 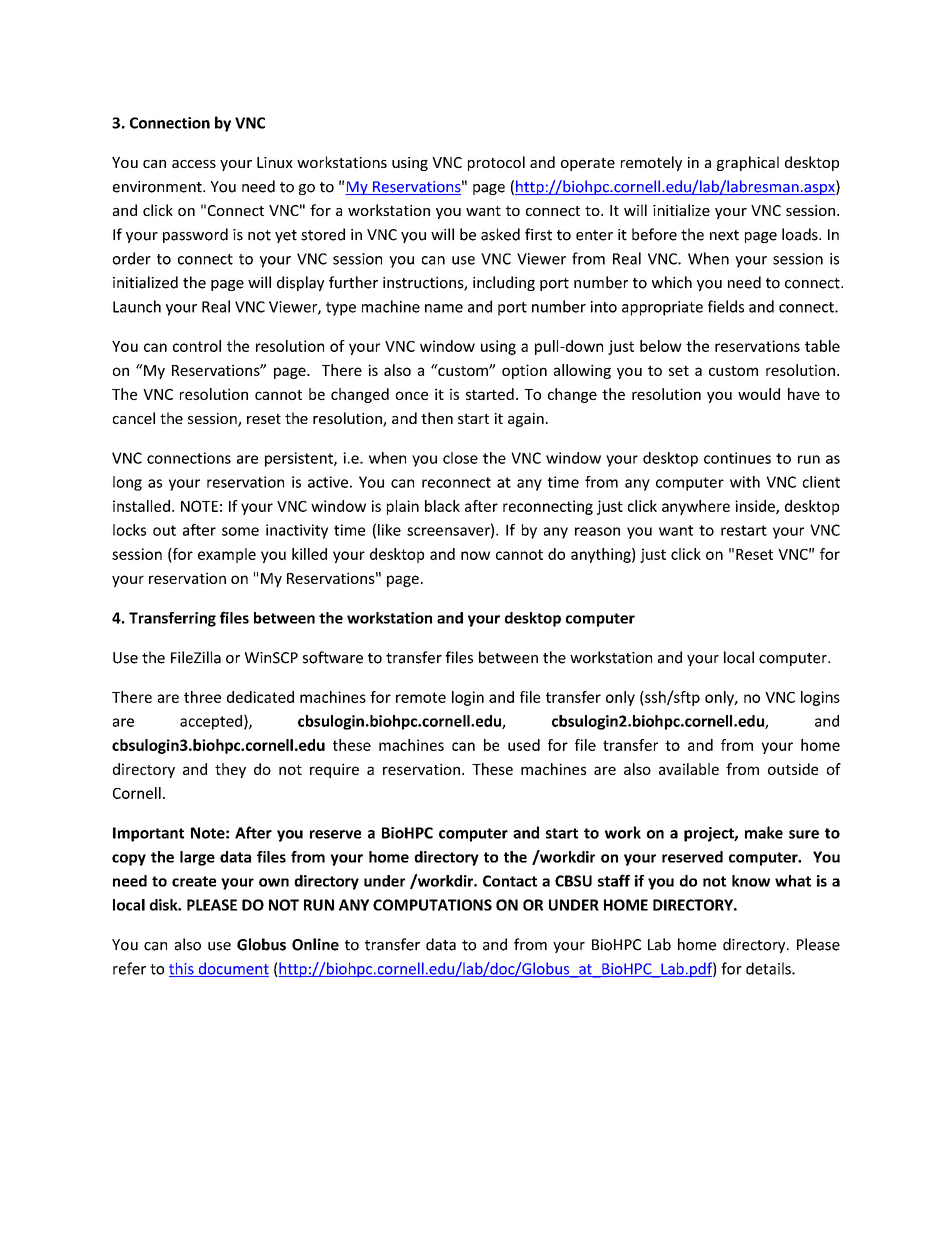 What do you see at coordinates (689, 769) in the page?
I see `available` at bounding box center [689, 769].
